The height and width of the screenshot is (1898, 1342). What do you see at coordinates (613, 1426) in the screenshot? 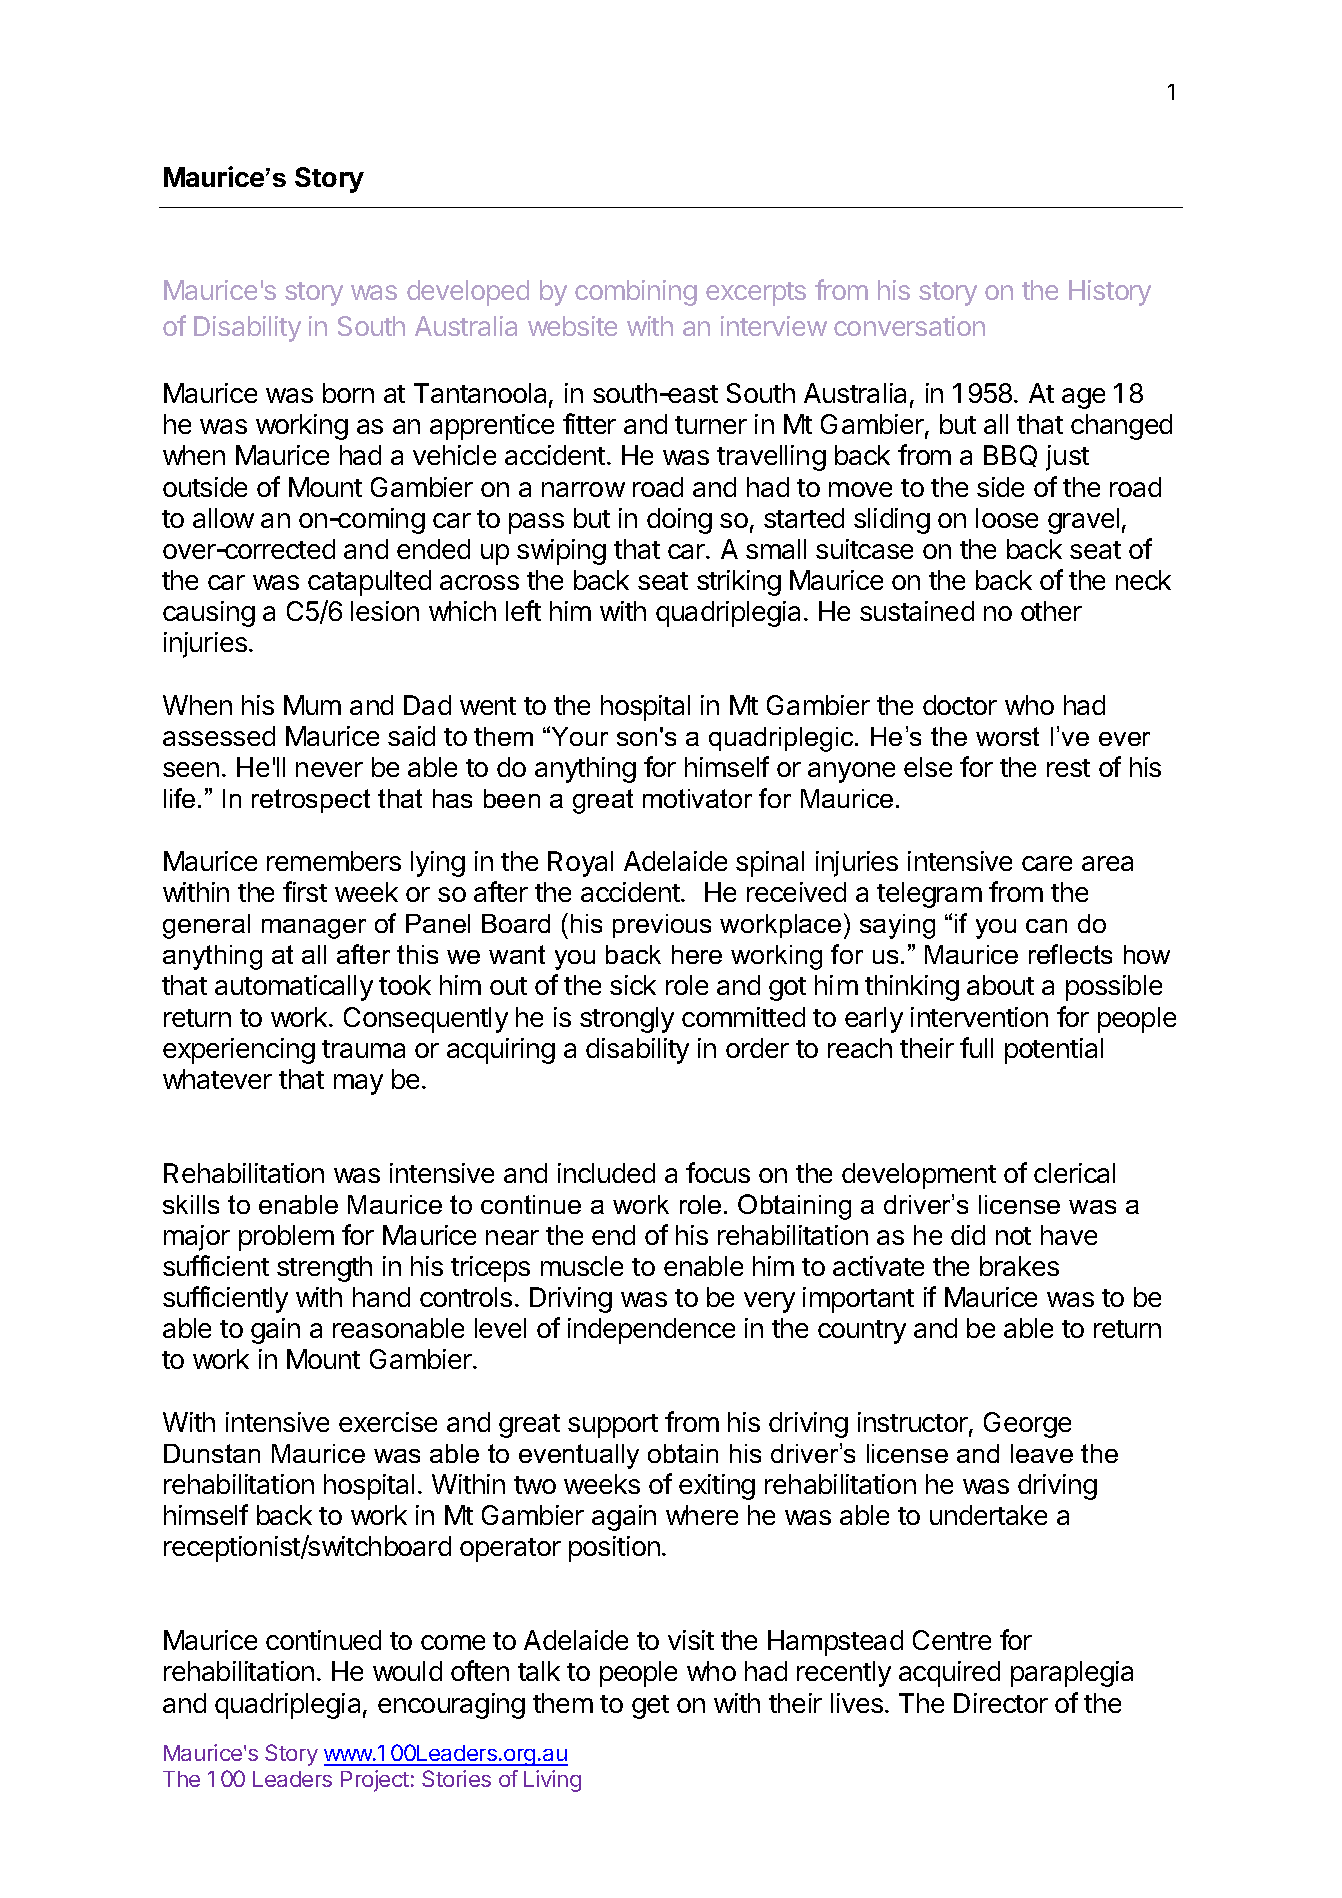
I see `support` at bounding box center [613, 1426].
